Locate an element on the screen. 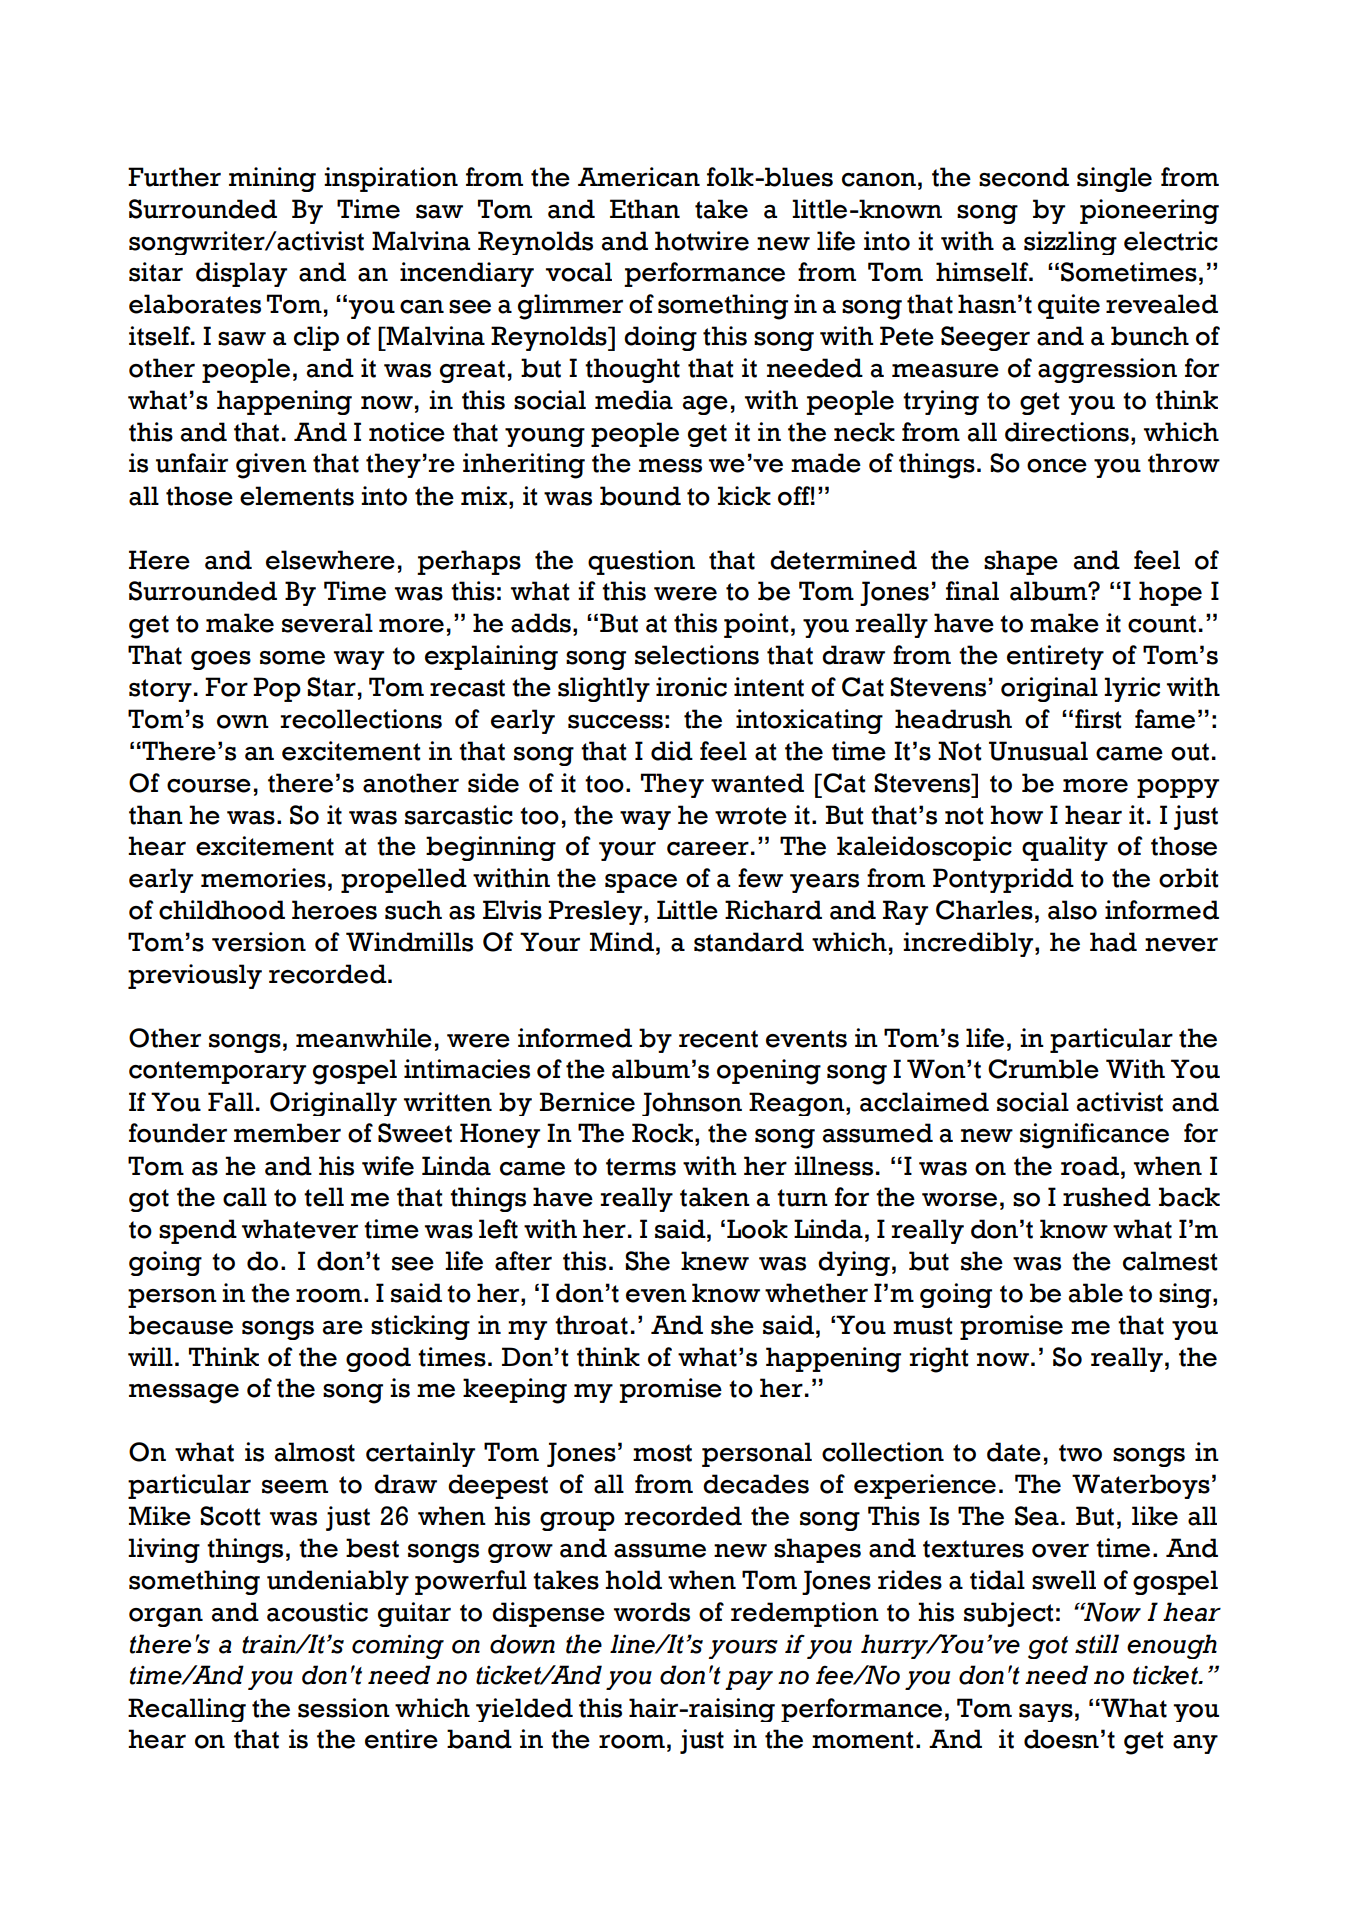 The height and width of the screenshot is (1905, 1347). version is located at coordinates (259, 942).
